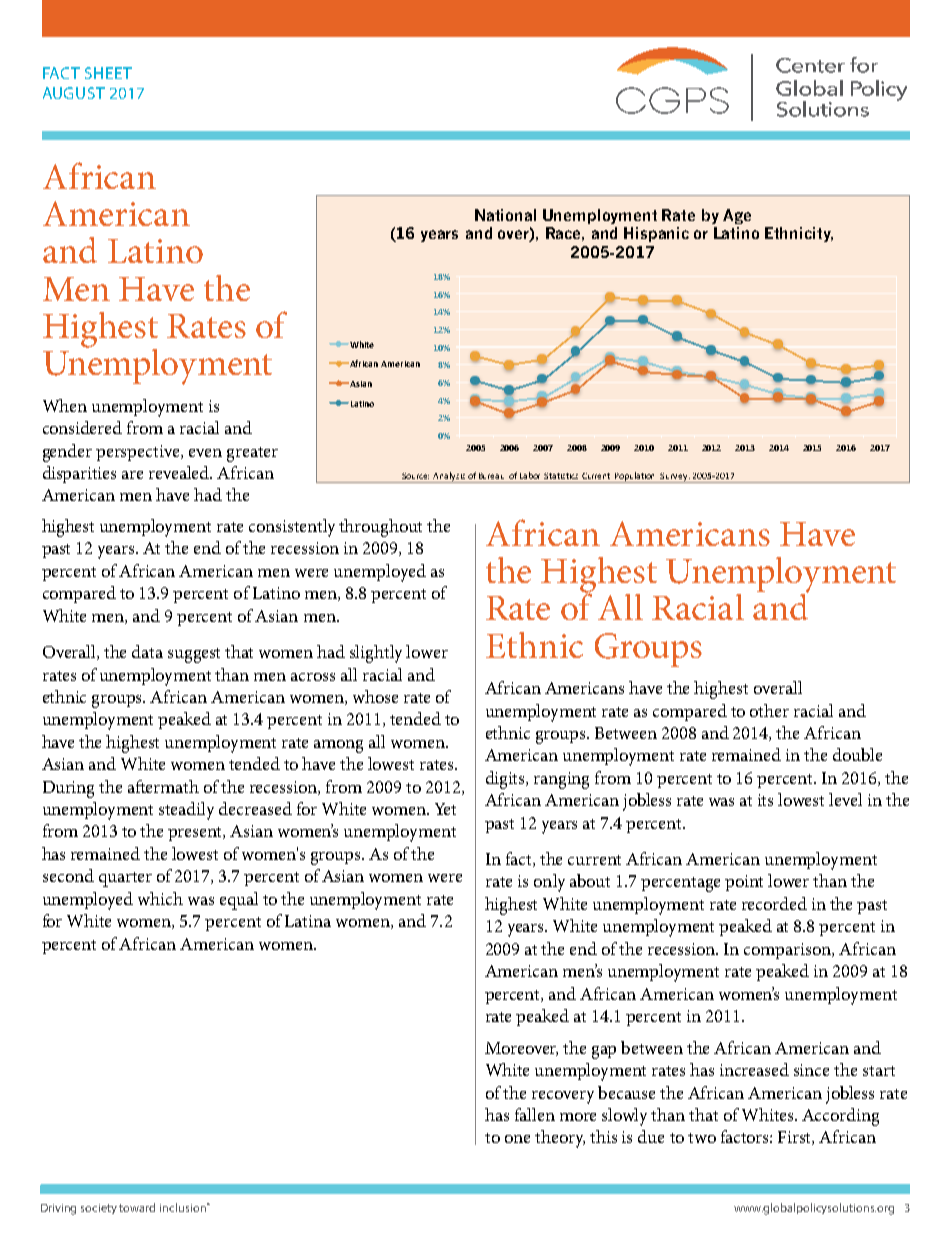 Image resolution: width=952 pixels, height=1233 pixels. What do you see at coordinates (376, 654) in the page?
I see `slightly` at bounding box center [376, 654].
